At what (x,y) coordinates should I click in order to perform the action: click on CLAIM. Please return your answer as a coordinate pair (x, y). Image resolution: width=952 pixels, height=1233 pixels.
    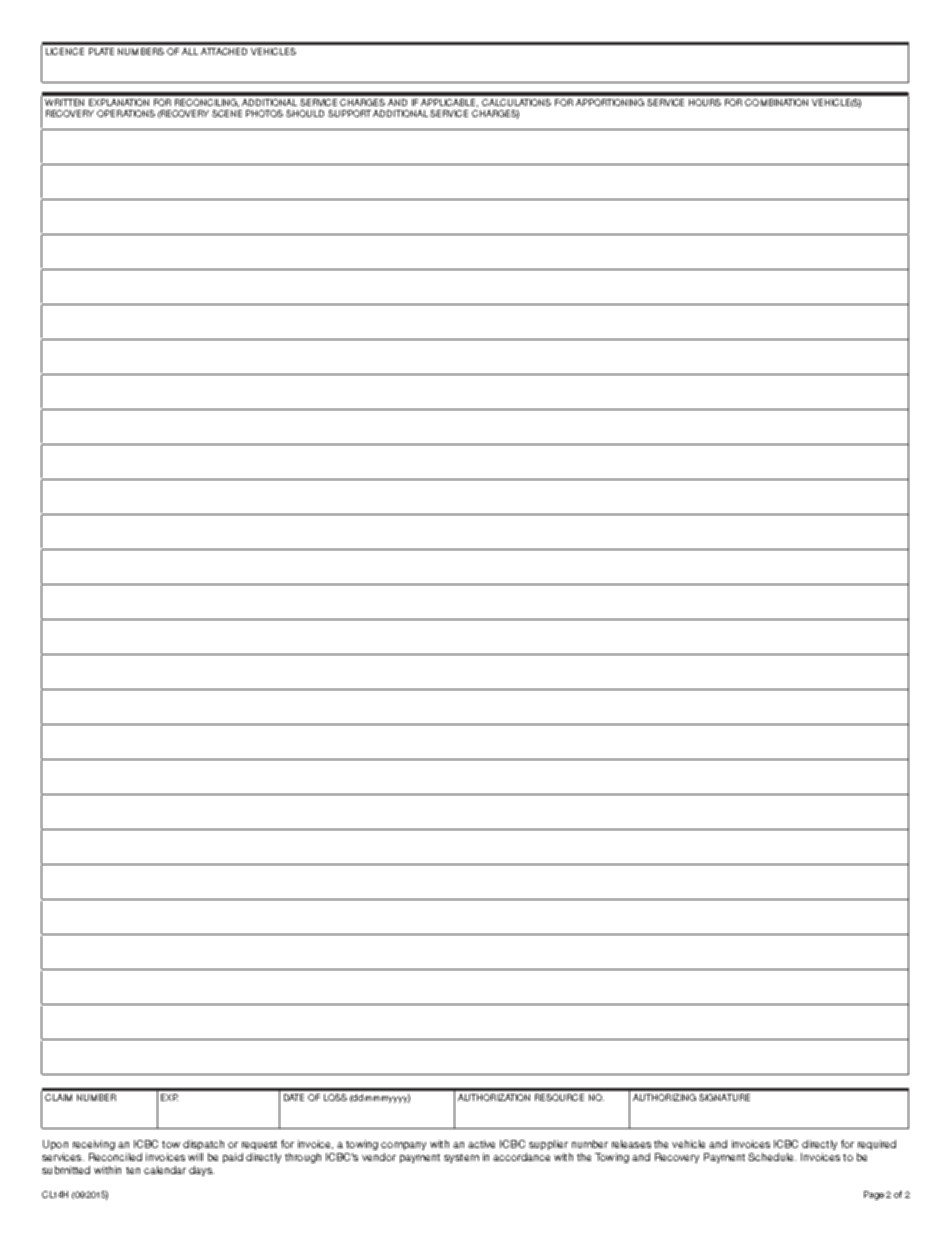
    Looking at the image, I should click on (58, 1097).
